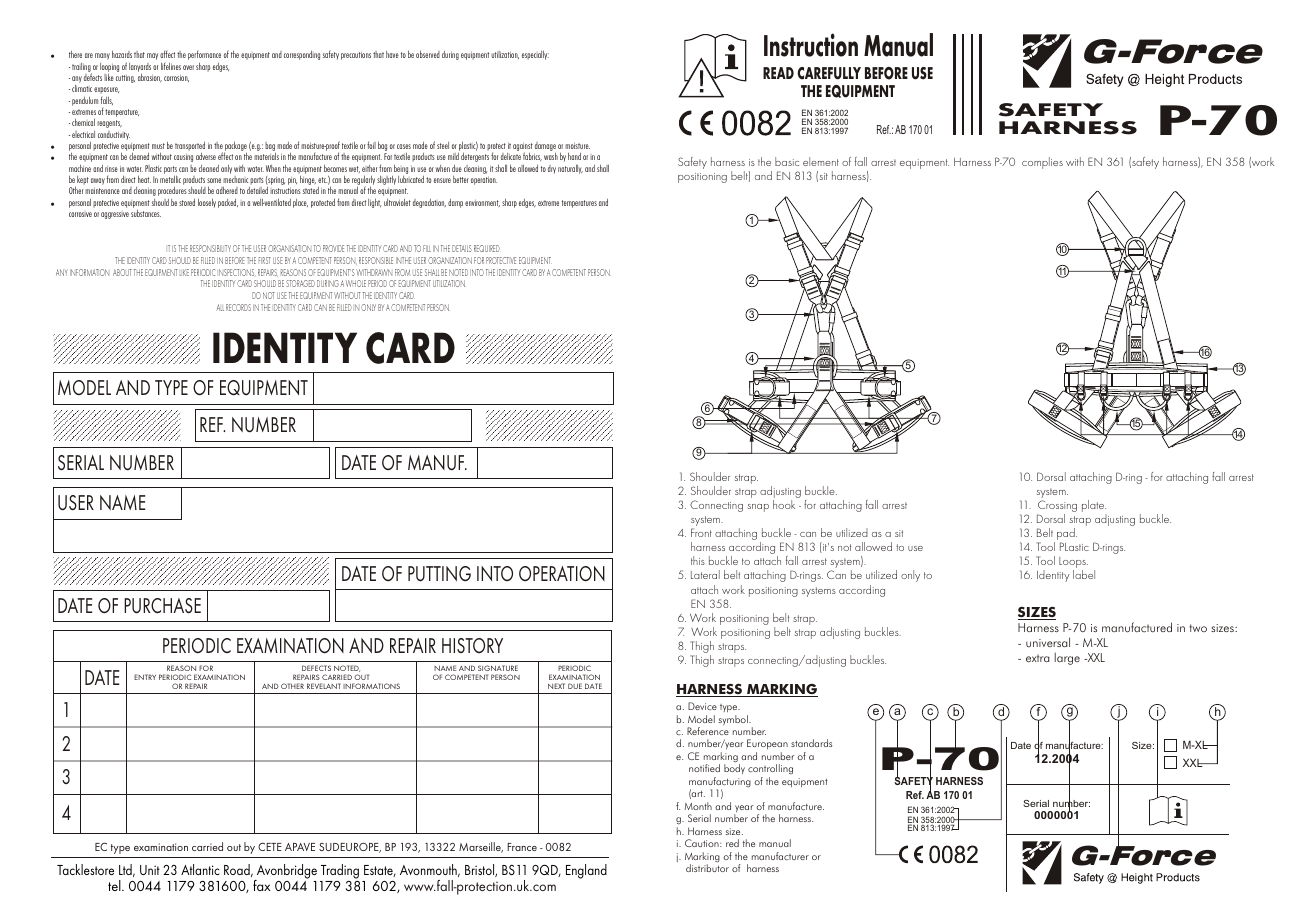 The width and height of the screenshot is (1308, 924). Describe the element at coordinates (1057, 507) in the screenshot. I see `Crossing` at that location.
